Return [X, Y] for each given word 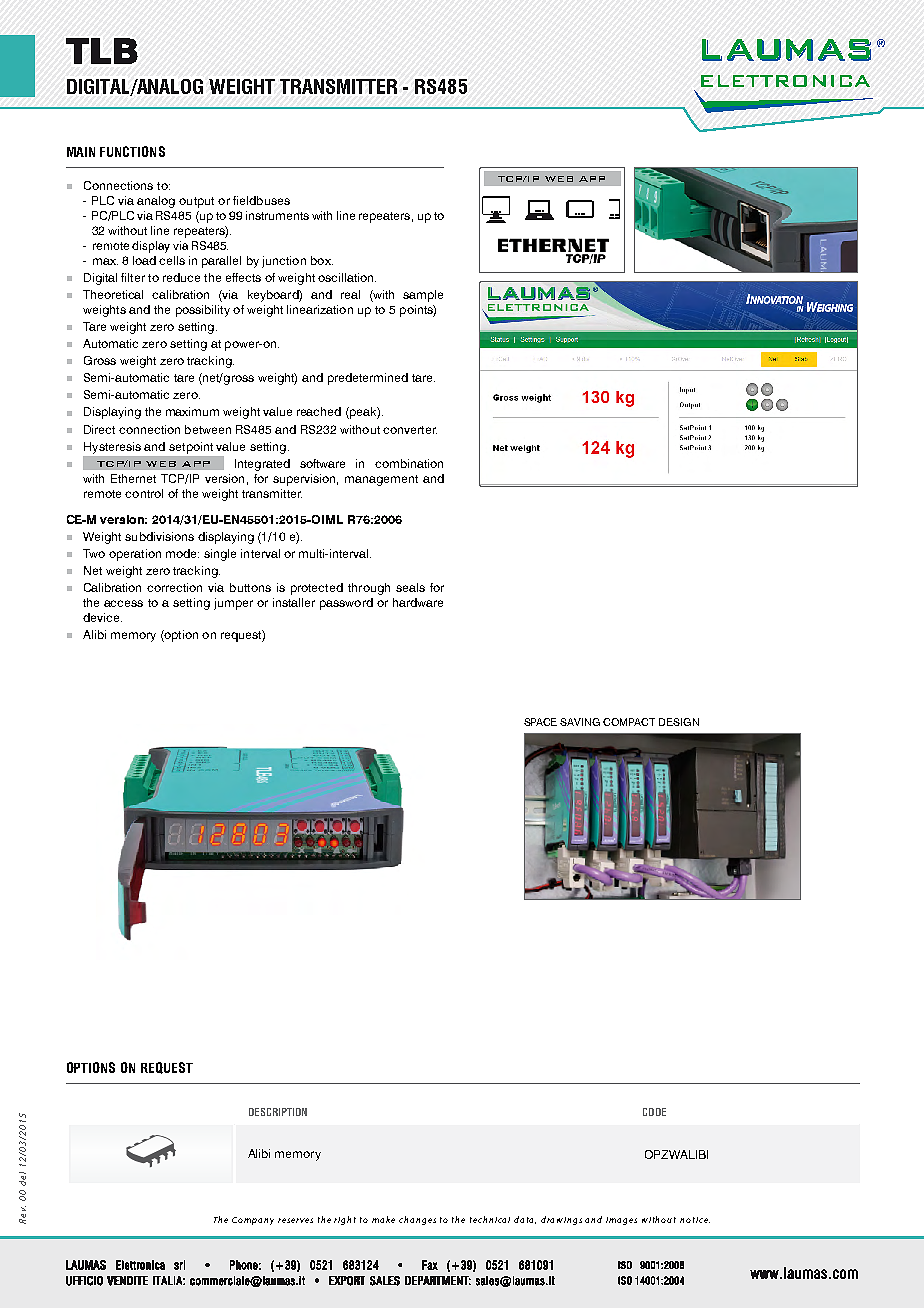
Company [253, 1221]
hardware [418, 602]
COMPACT [629, 722]
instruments [277, 215]
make [383, 1219]
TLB [102, 51]
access [123, 603]
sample [423, 296]
